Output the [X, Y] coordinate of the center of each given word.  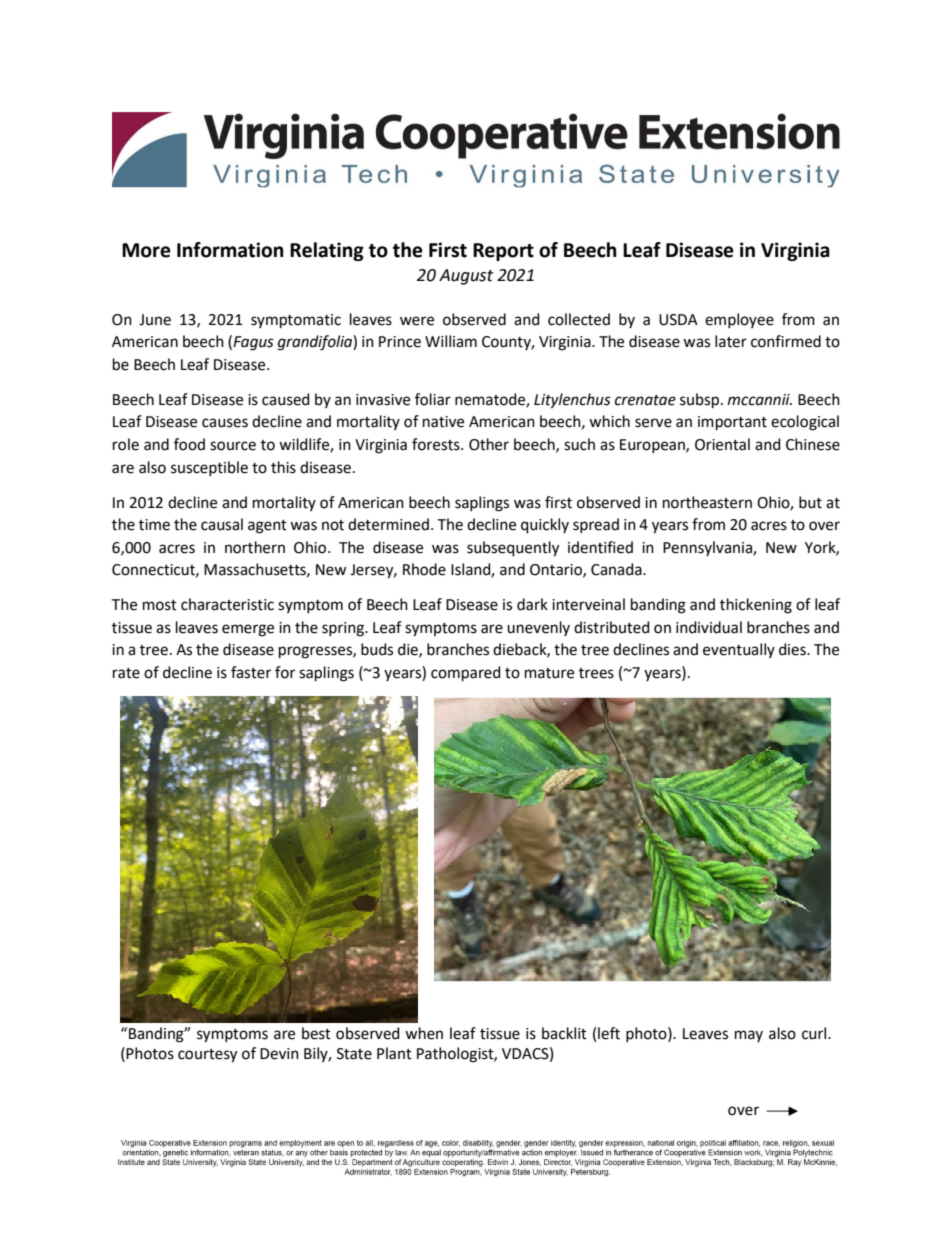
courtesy [207, 1056]
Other [489, 444]
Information [230, 250]
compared [466, 673]
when [424, 1033]
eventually [739, 650]
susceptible [209, 468]
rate [126, 673]
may [749, 1036]
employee [739, 320]
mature [549, 673]
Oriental [722, 444]
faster [251, 672]
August [466, 277]
